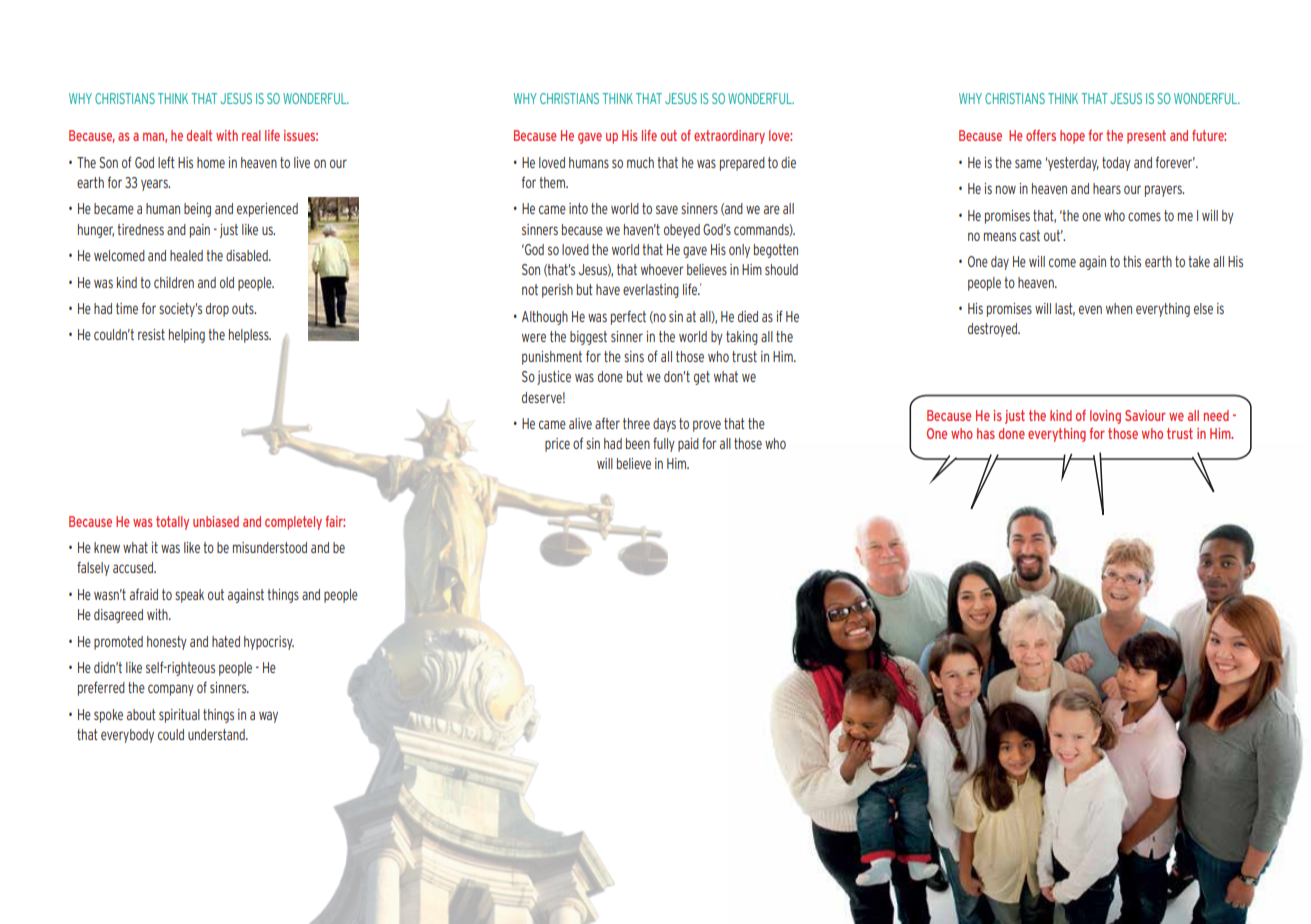 This page has width=1311, height=924. What do you see at coordinates (268, 717) in the page?
I see `way` at bounding box center [268, 717].
